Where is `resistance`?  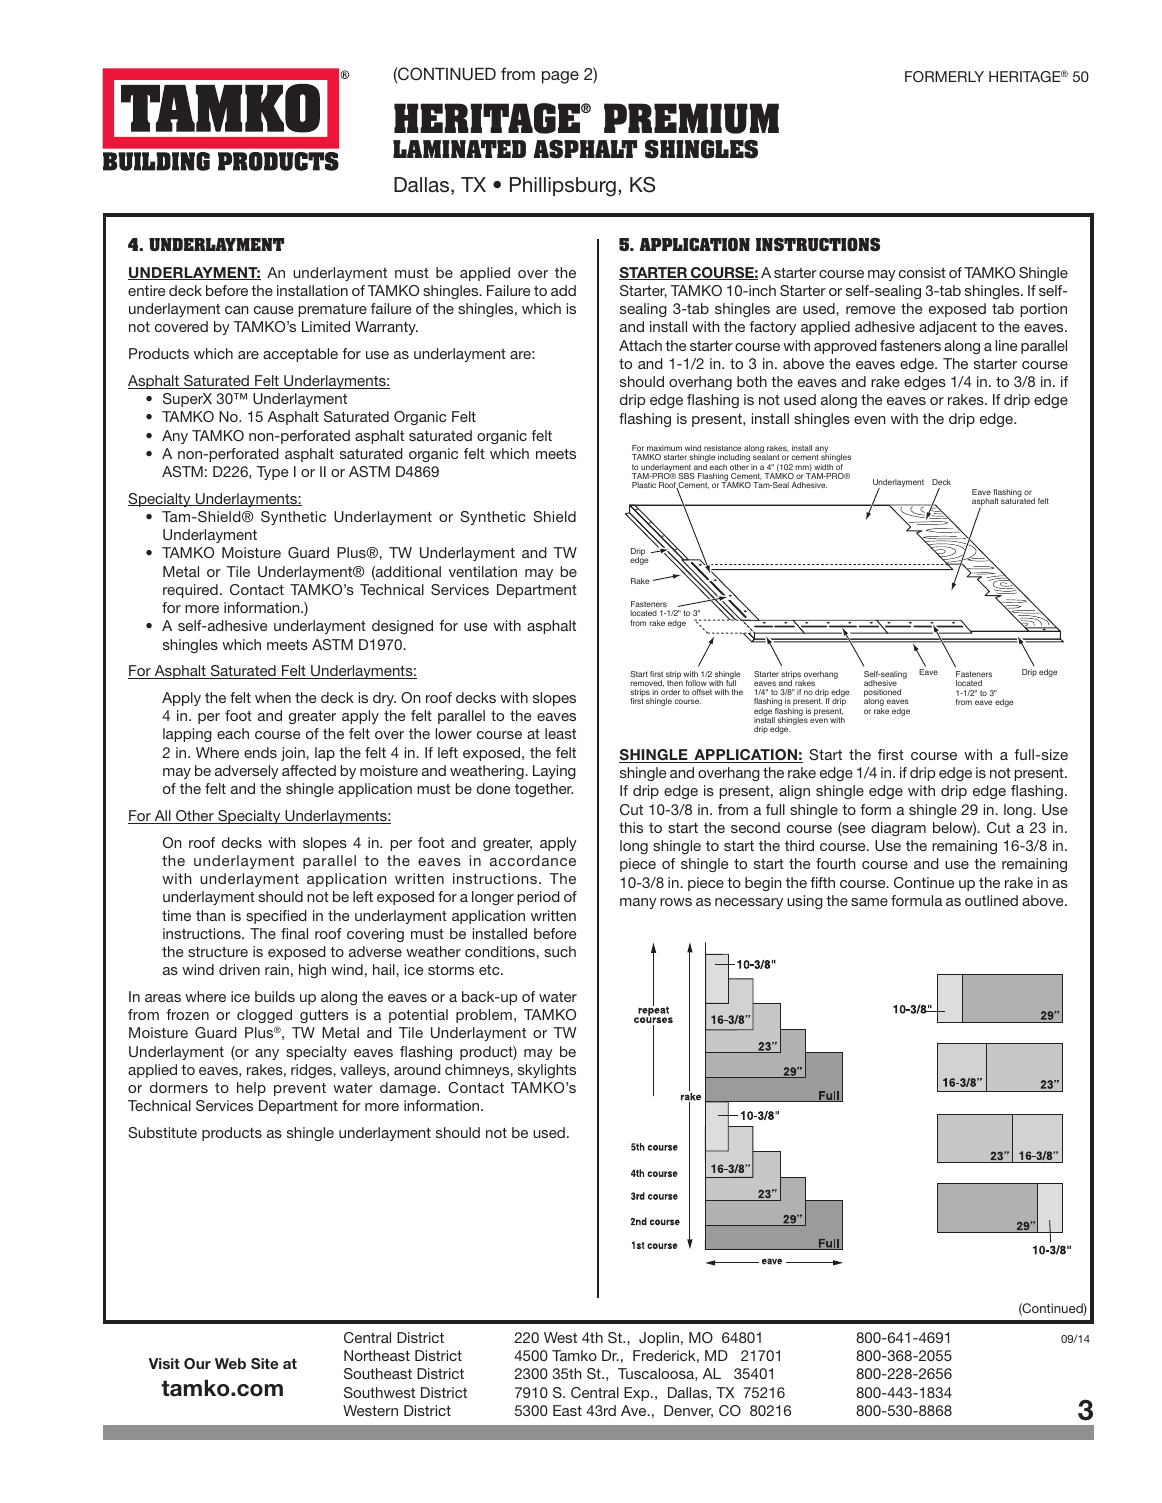
resistance is located at coordinates (723, 448).
